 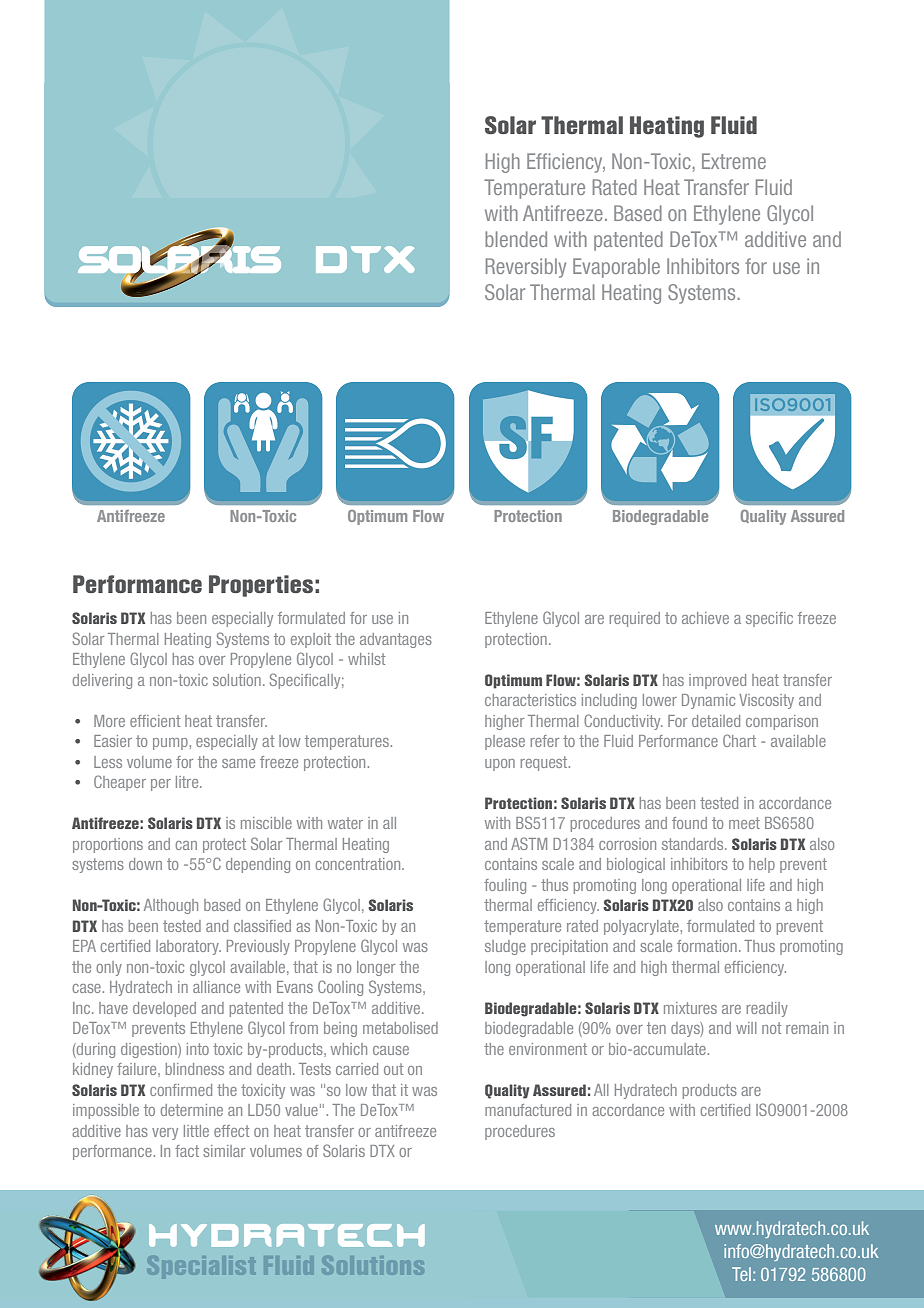 What do you see at coordinates (705, 618) in the screenshot?
I see `achieve` at bounding box center [705, 618].
